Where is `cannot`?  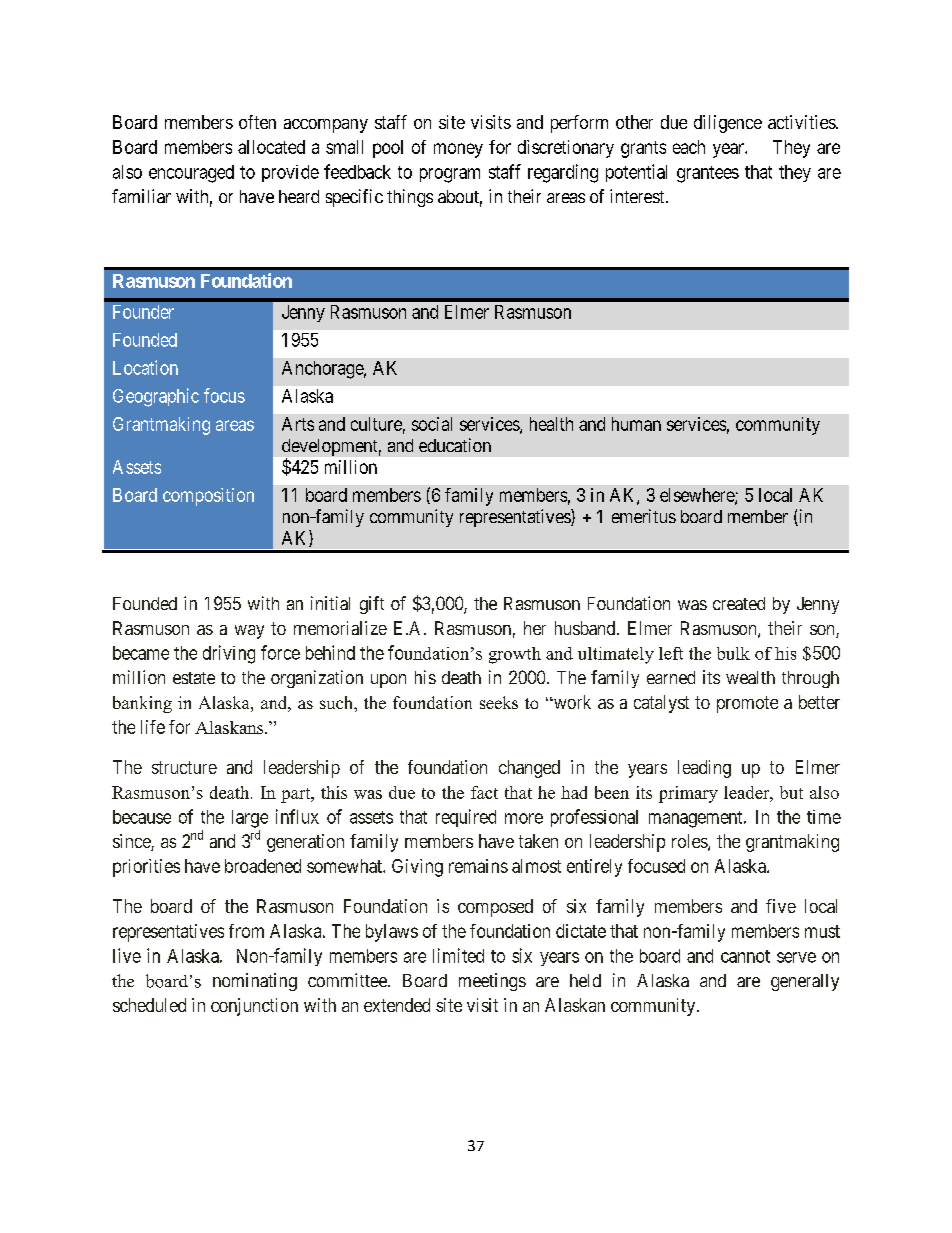 cannot is located at coordinates (745, 956).
